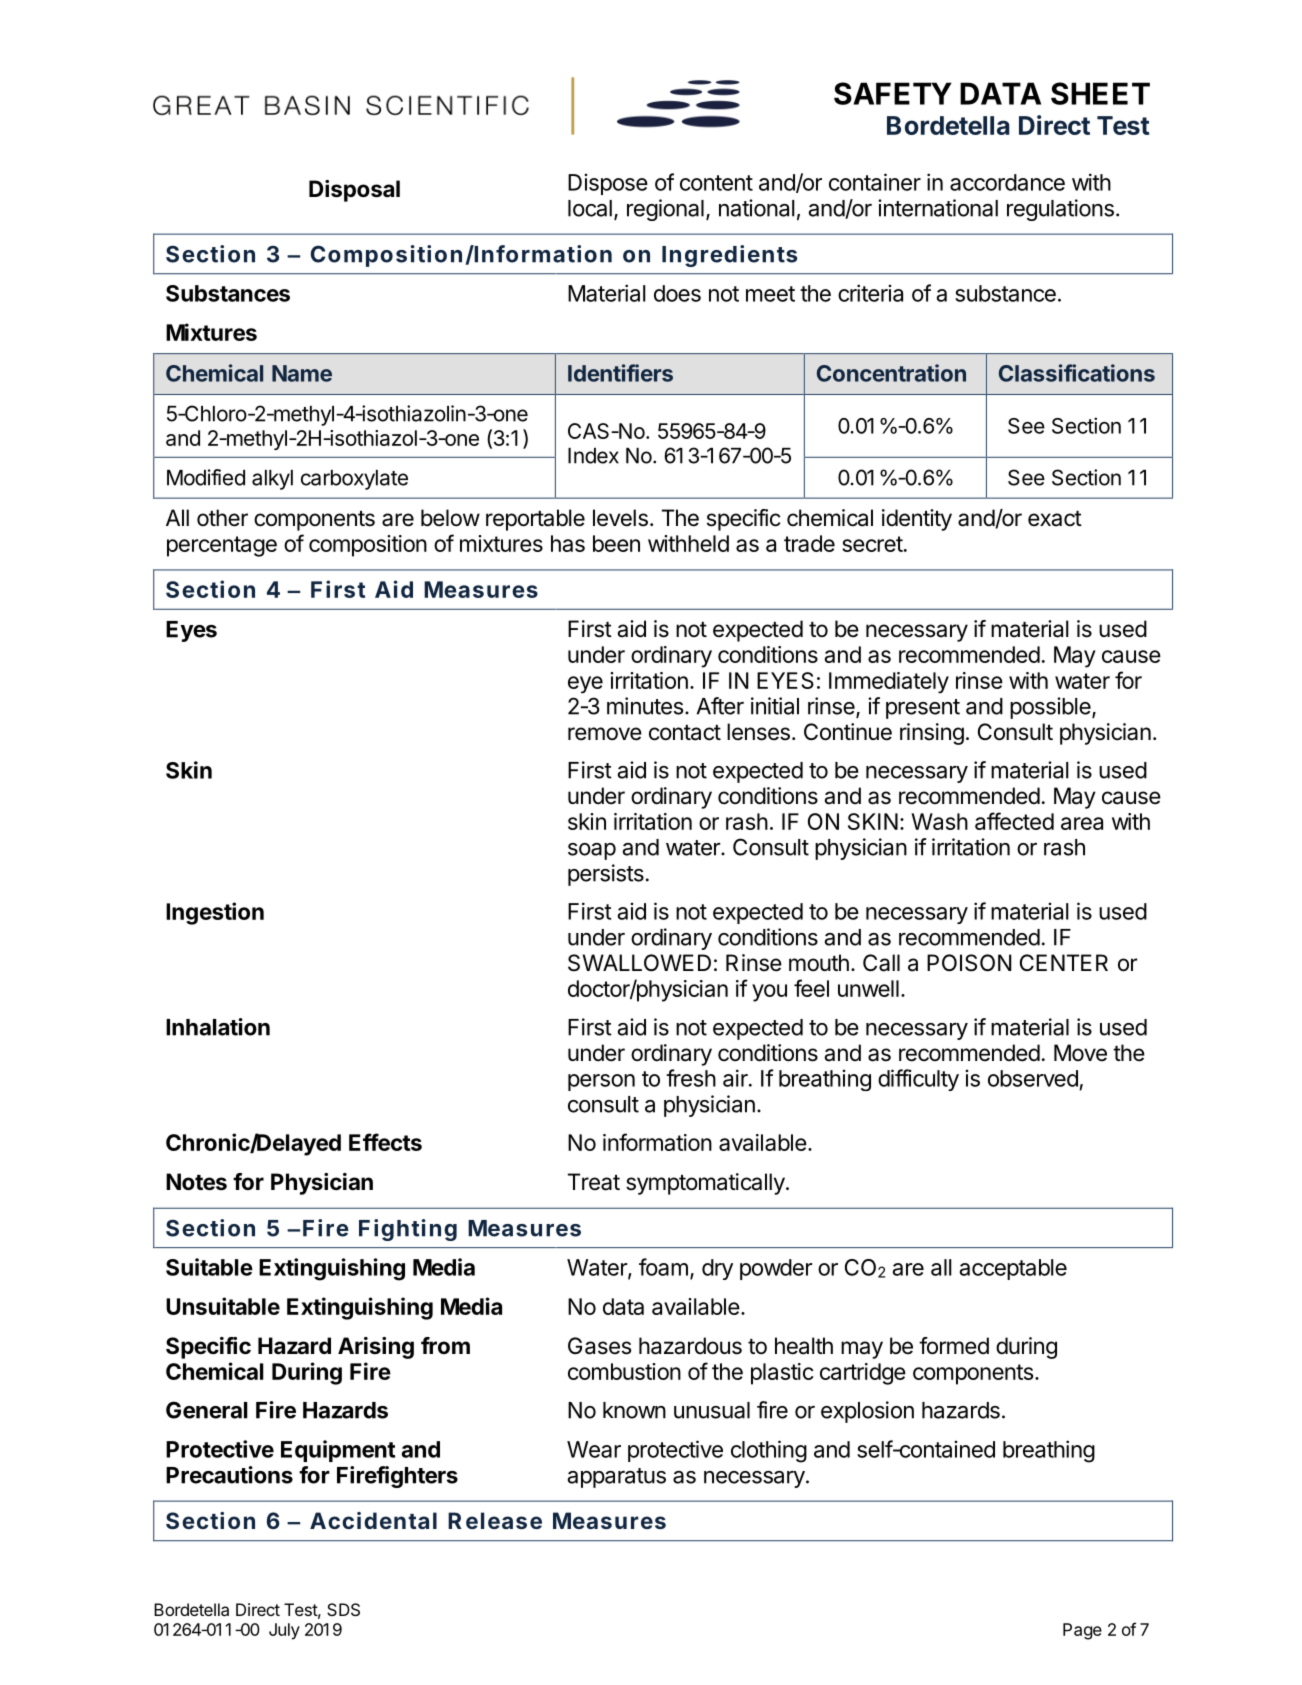 The width and height of the document is (1302, 1685). What do you see at coordinates (385, 1142) in the document?
I see `Effects` at bounding box center [385, 1142].
